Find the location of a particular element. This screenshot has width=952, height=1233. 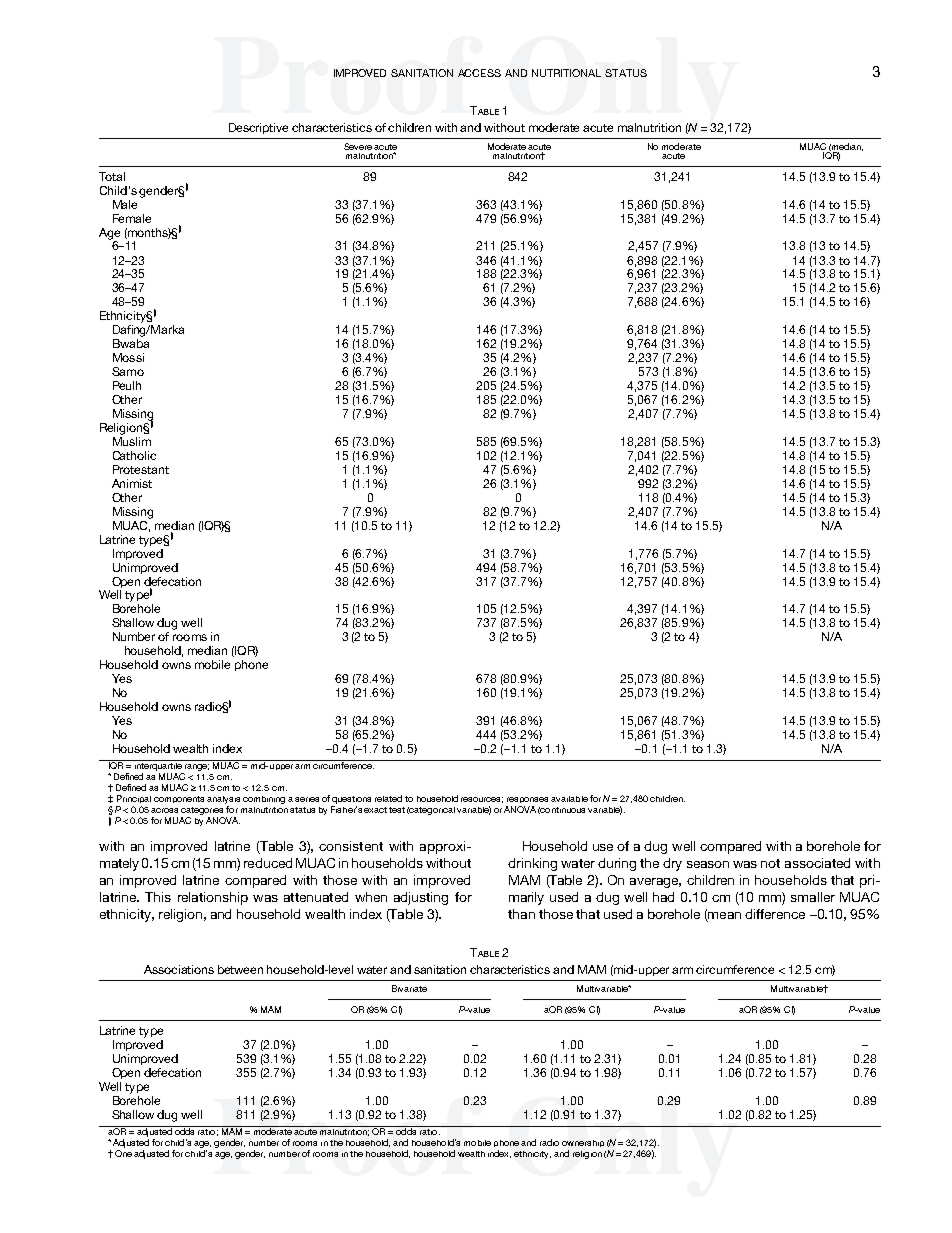

Catholic is located at coordinates (134, 455).
